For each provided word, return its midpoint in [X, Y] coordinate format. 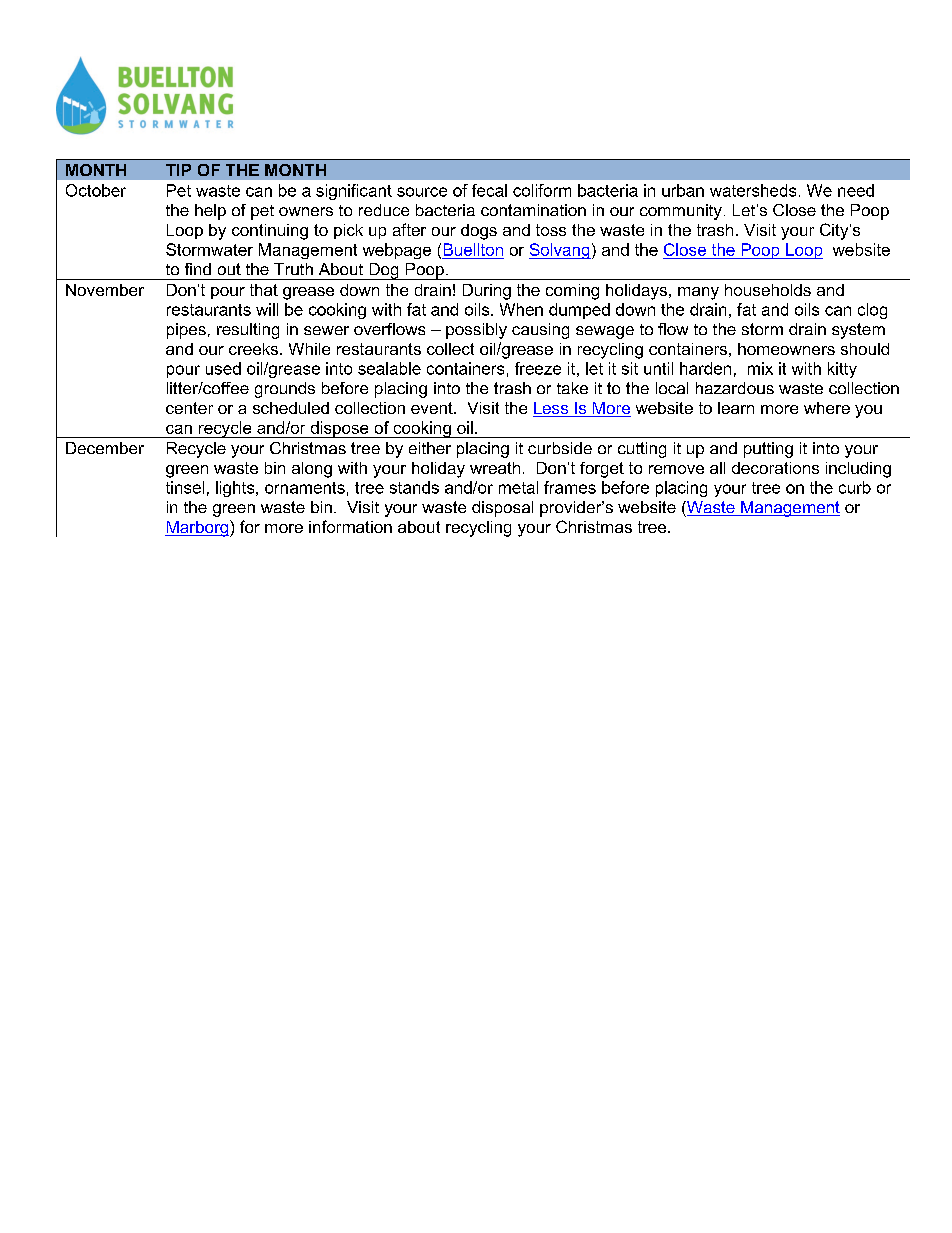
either [430, 448]
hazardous [735, 388]
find [198, 269]
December [105, 448]
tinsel [185, 487]
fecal [489, 190]
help [210, 212]
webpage [397, 251]
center [189, 408]
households [768, 290]
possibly [476, 331]
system [858, 331]
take [572, 388]
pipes [186, 331]
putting [768, 450]
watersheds [753, 190]
